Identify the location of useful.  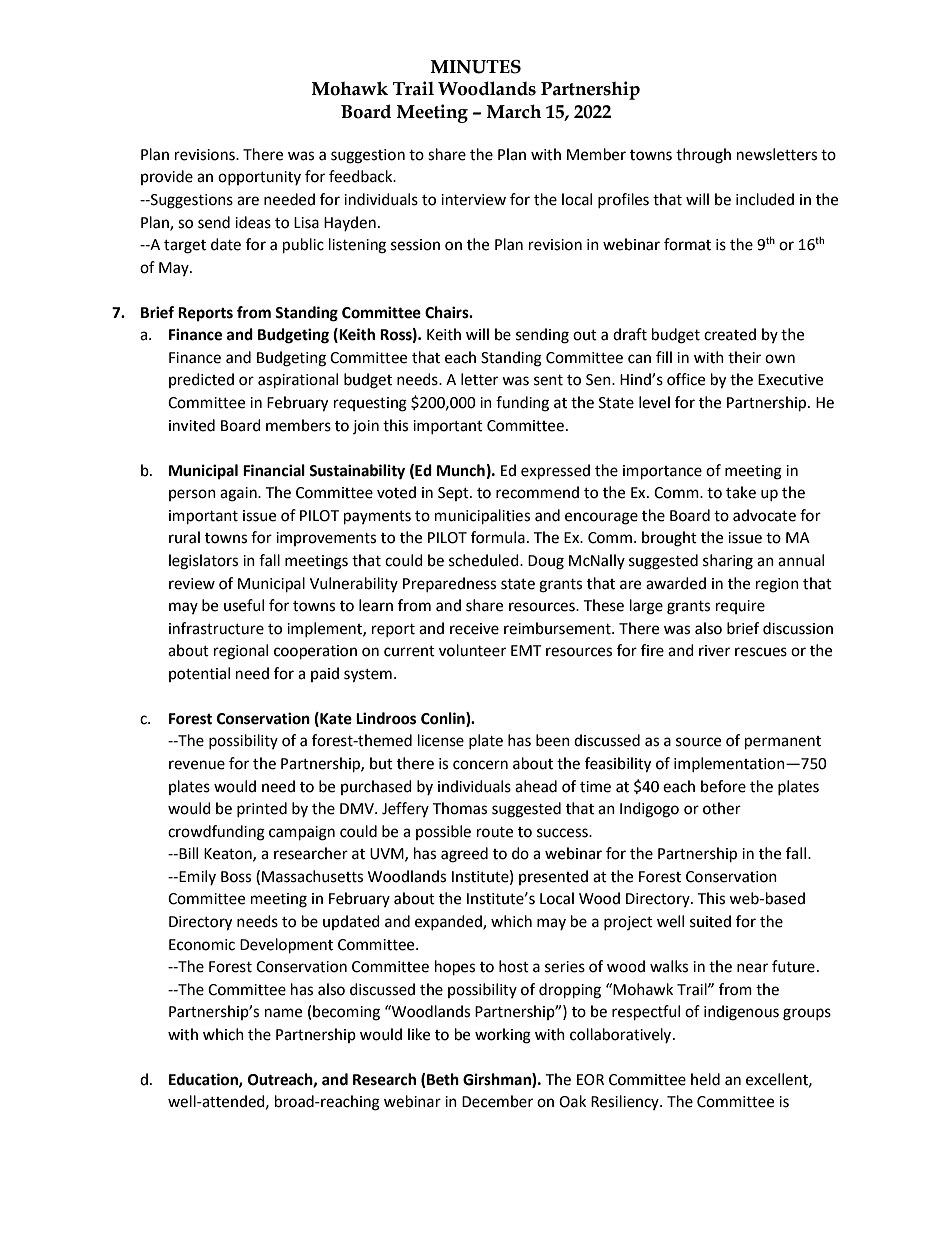
(244, 605).
